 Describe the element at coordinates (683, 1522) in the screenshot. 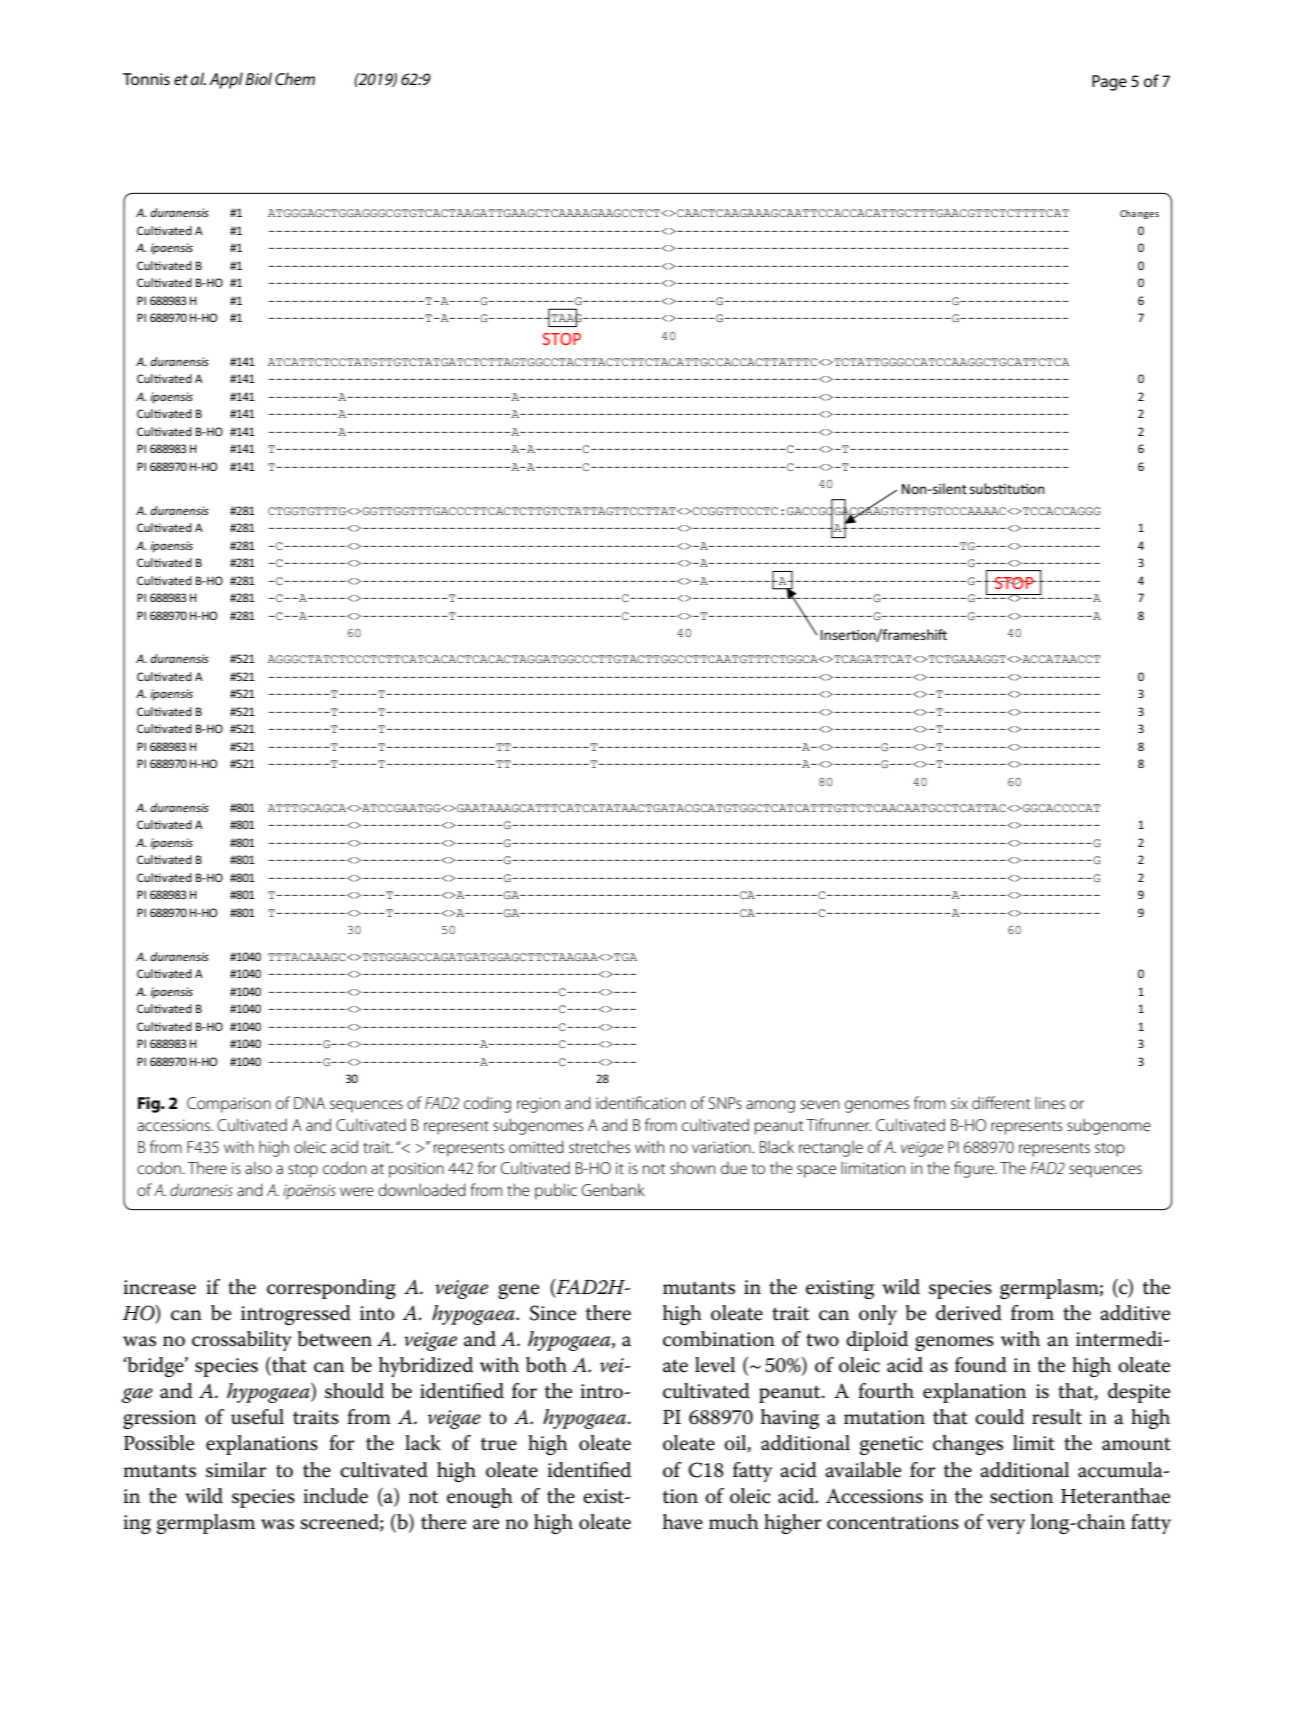

I see `have` at that location.
